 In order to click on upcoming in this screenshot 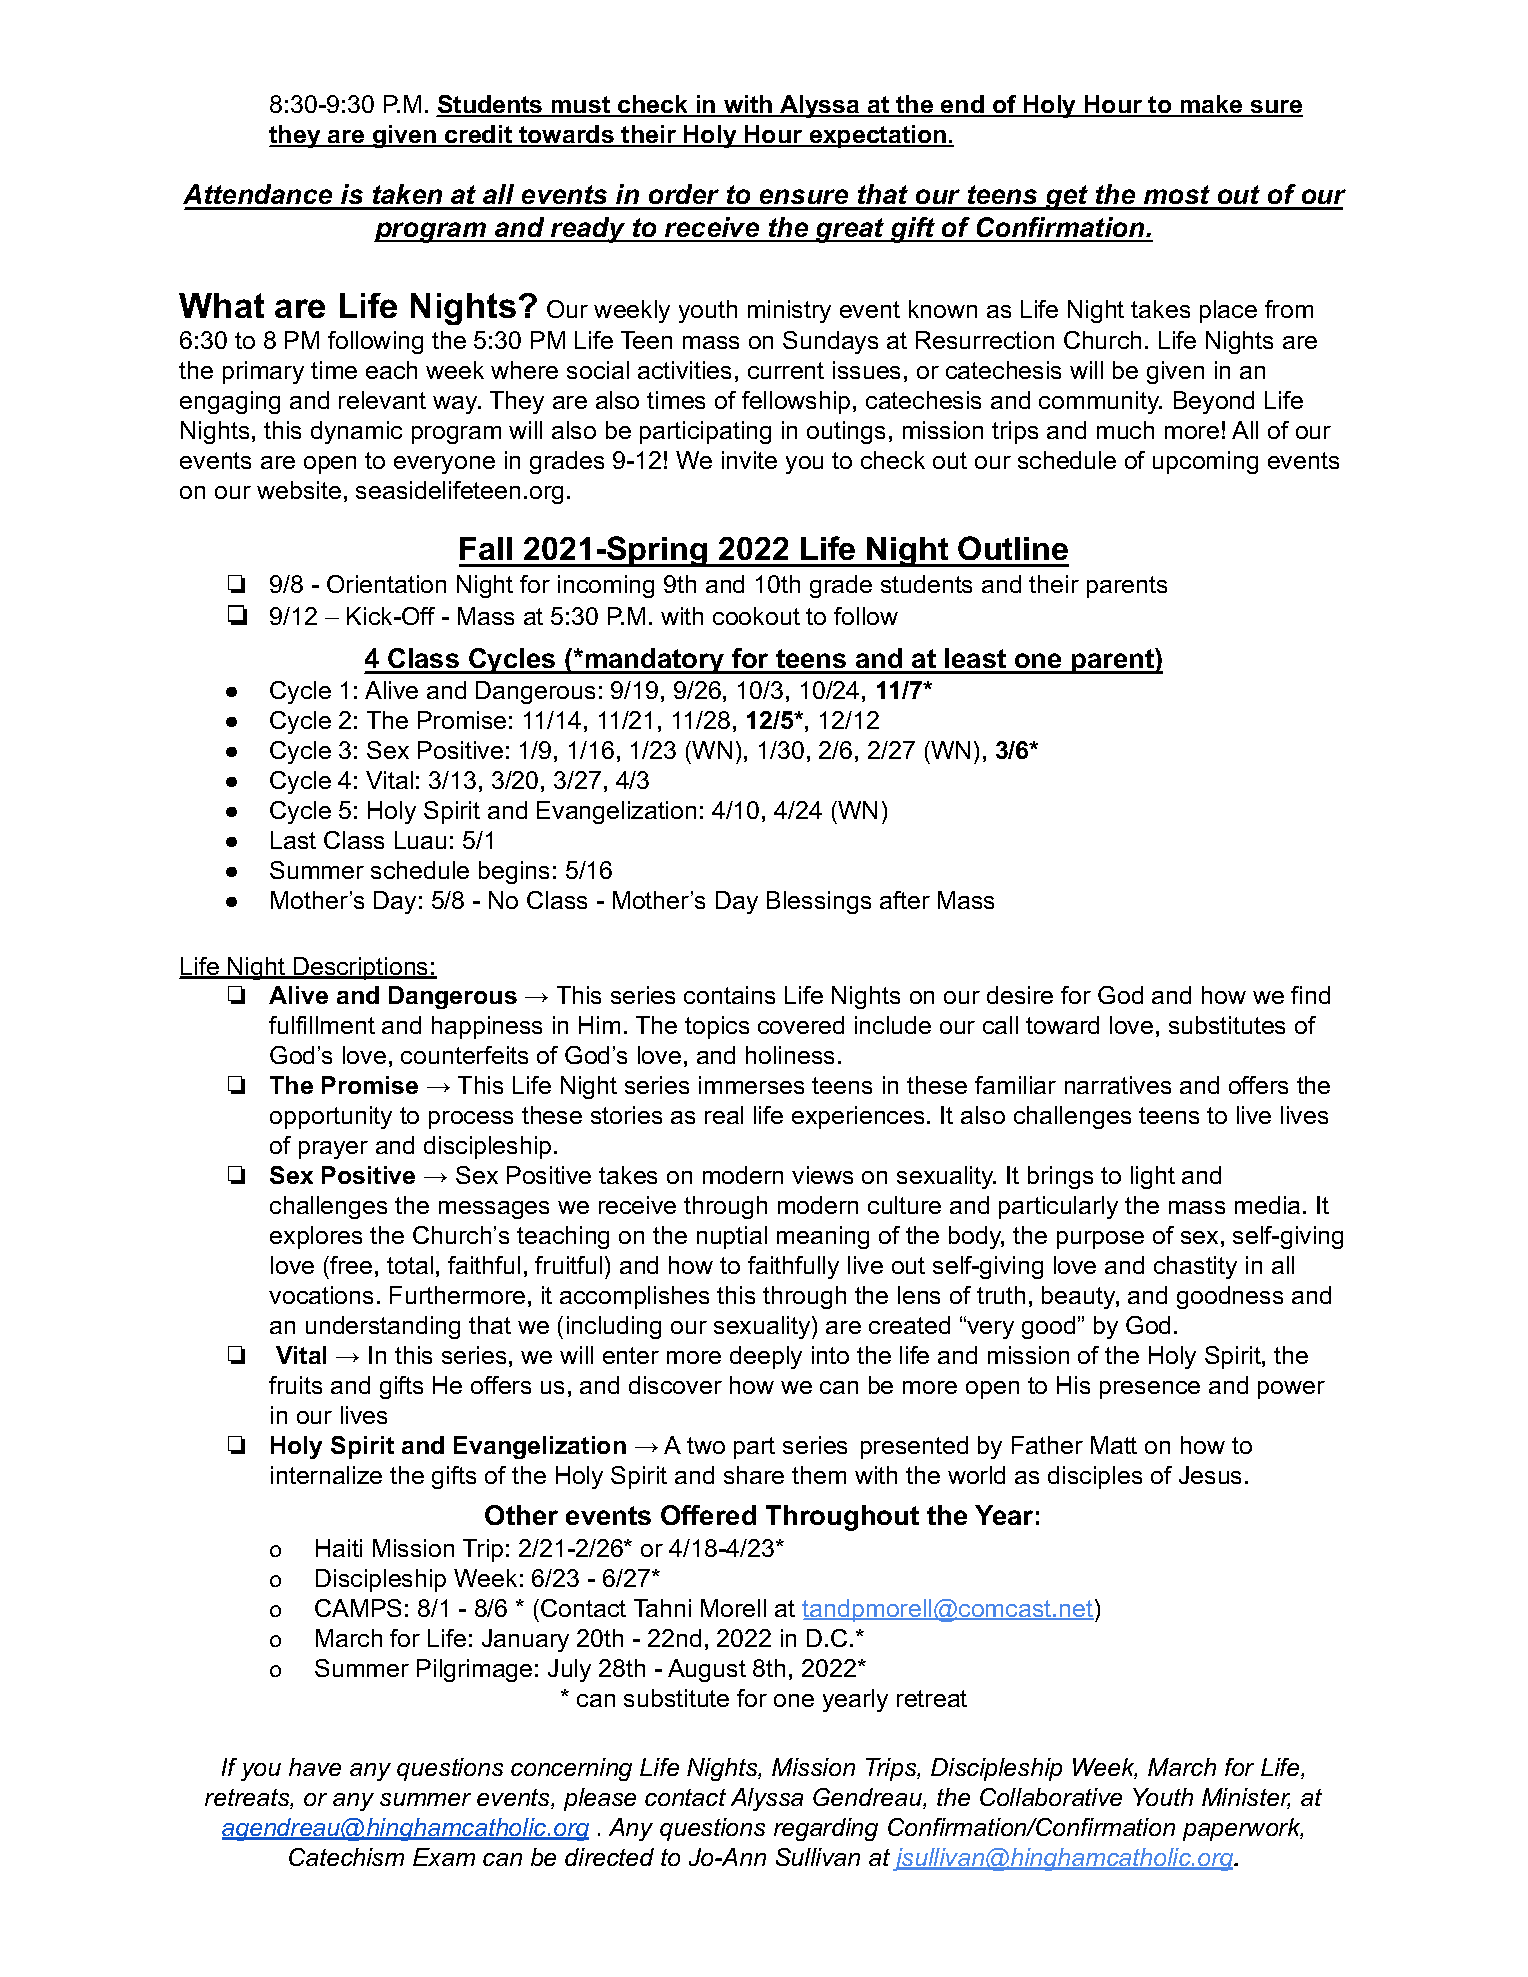, I will do `click(1205, 462)`.
